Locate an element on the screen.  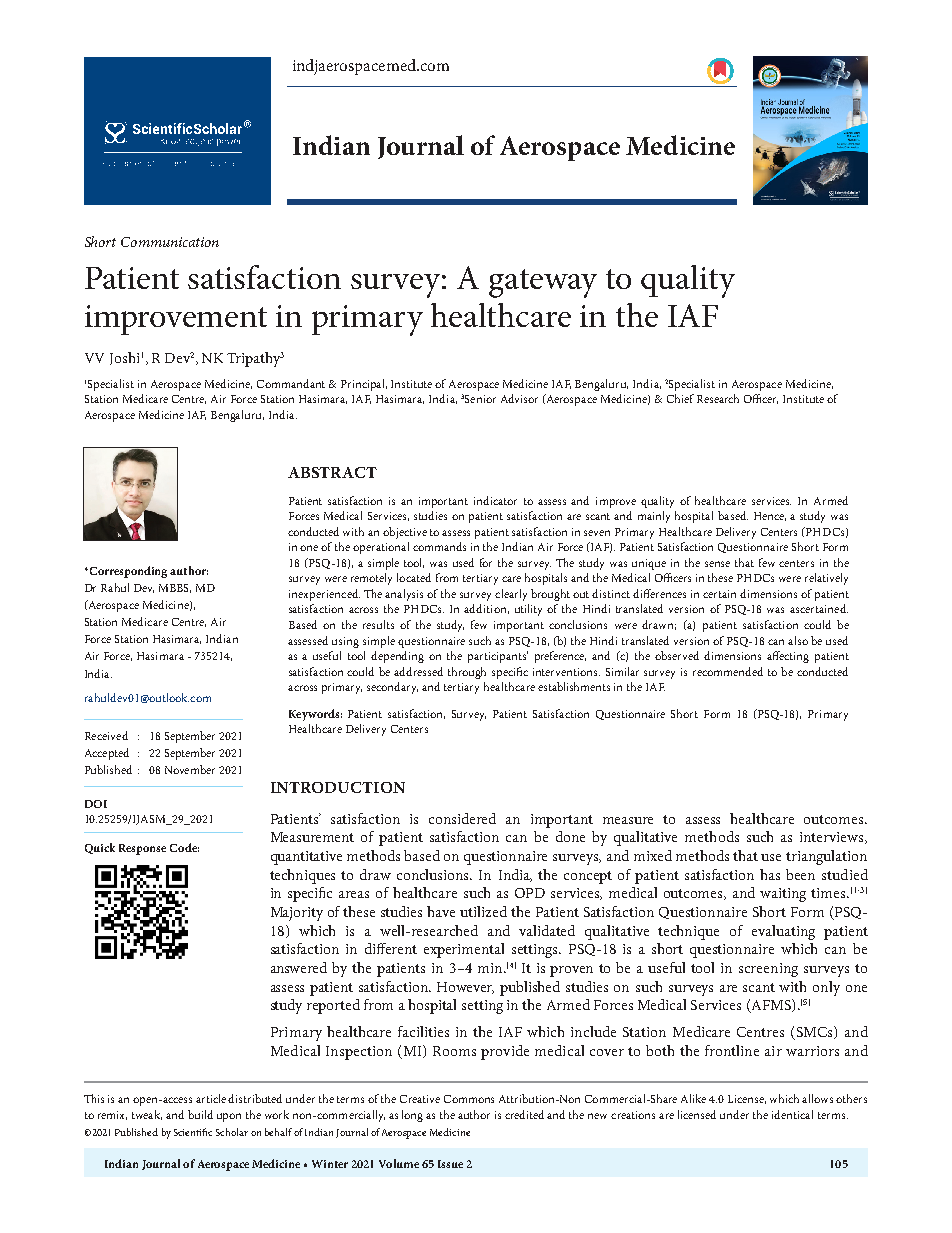
Issue is located at coordinates (450, 1164).
